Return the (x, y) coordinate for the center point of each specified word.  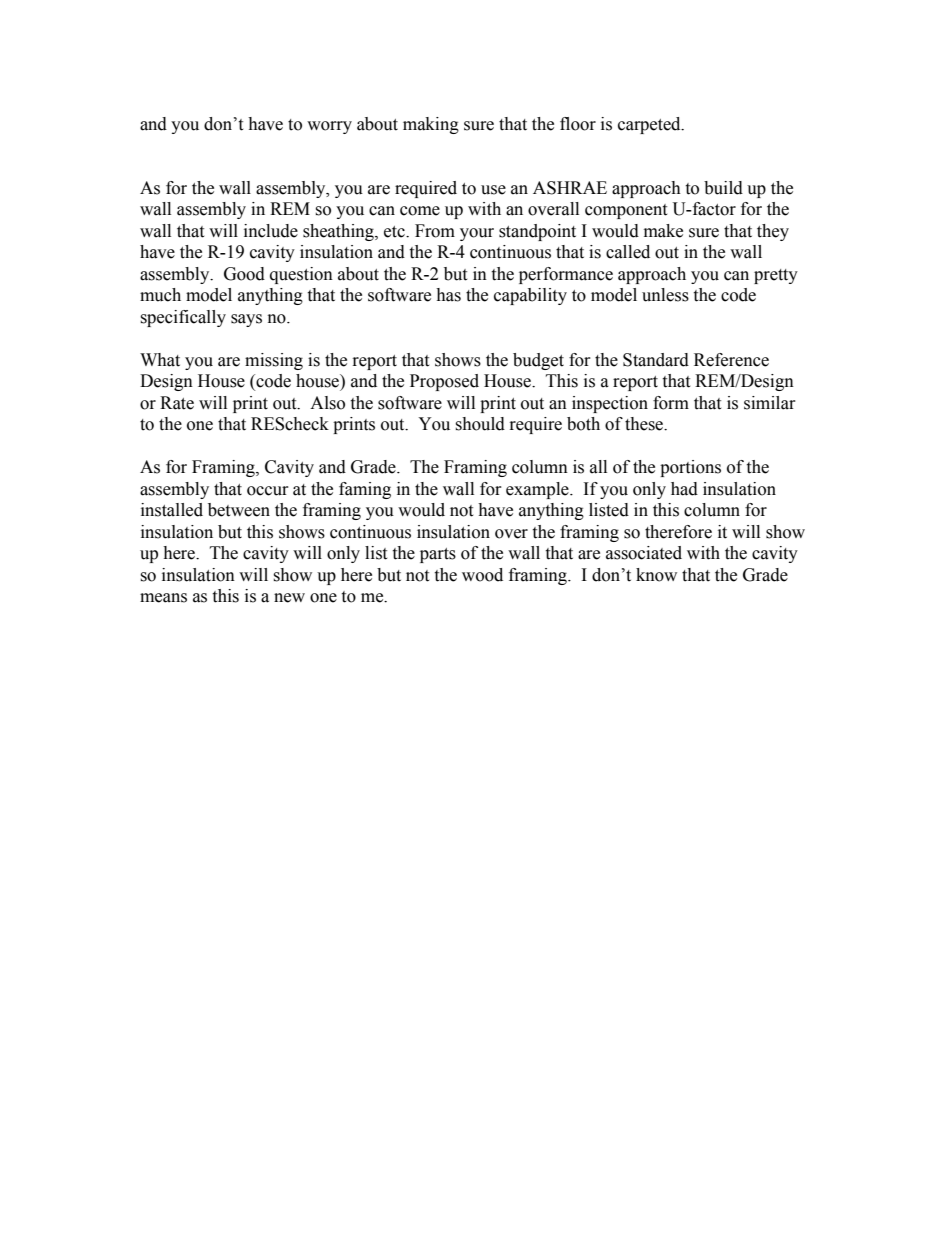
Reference (731, 360)
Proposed (444, 382)
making (431, 125)
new (289, 598)
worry (329, 127)
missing (274, 361)
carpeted (650, 125)
